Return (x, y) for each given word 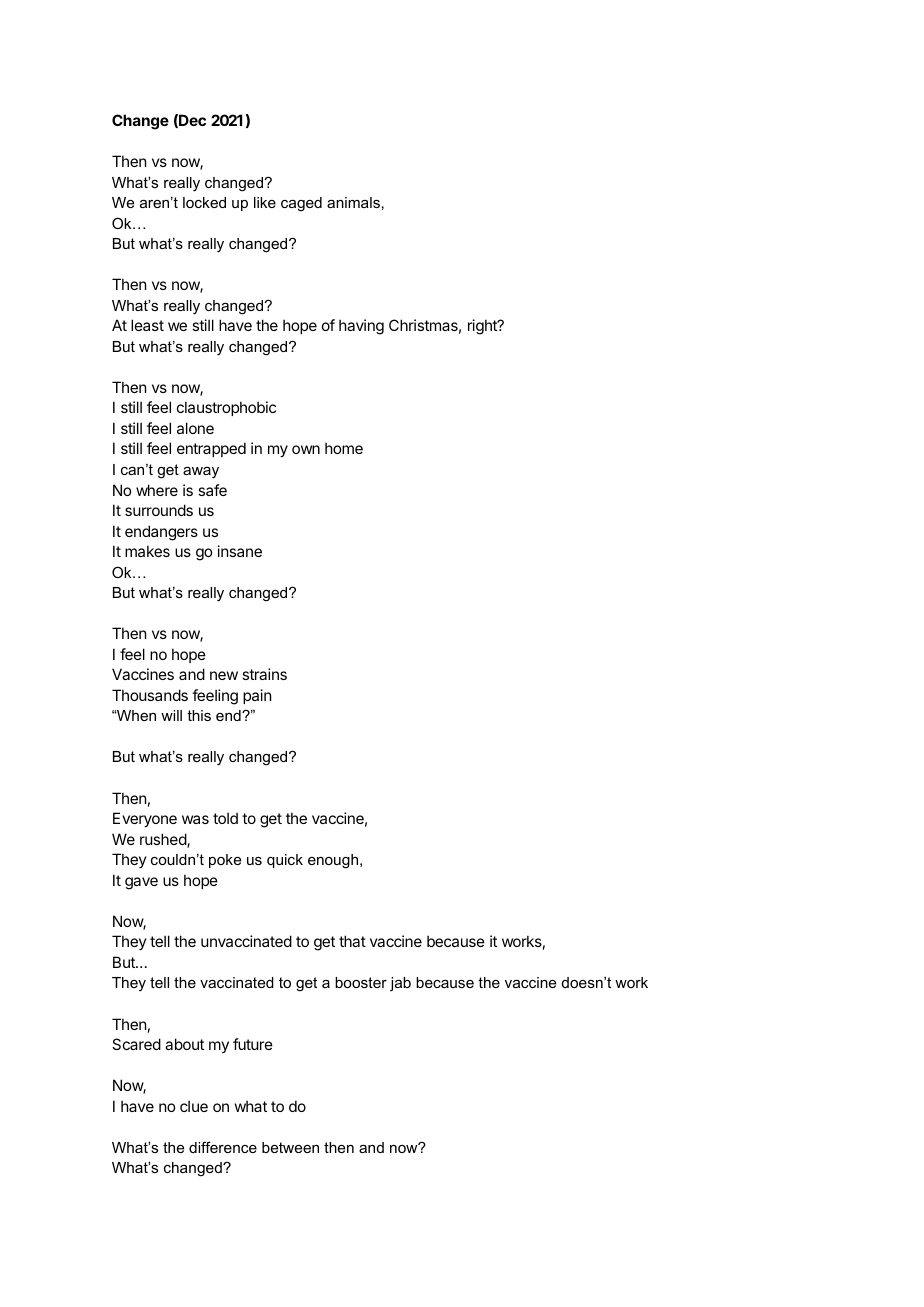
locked (204, 202)
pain (257, 696)
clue (194, 1106)
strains (264, 674)
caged (301, 204)
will (171, 715)
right (483, 327)
